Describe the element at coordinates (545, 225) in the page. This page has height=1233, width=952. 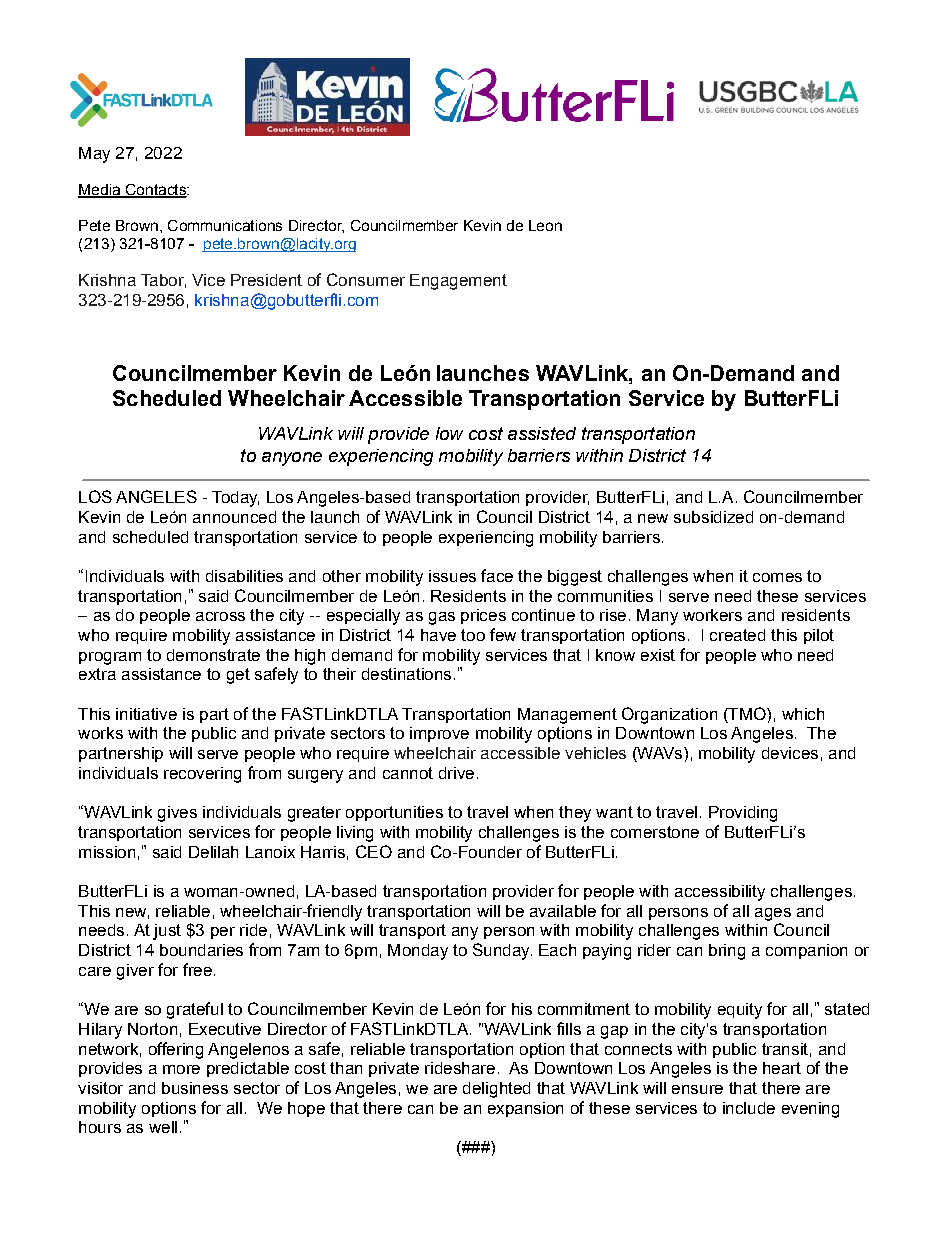
I see `Leon` at that location.
